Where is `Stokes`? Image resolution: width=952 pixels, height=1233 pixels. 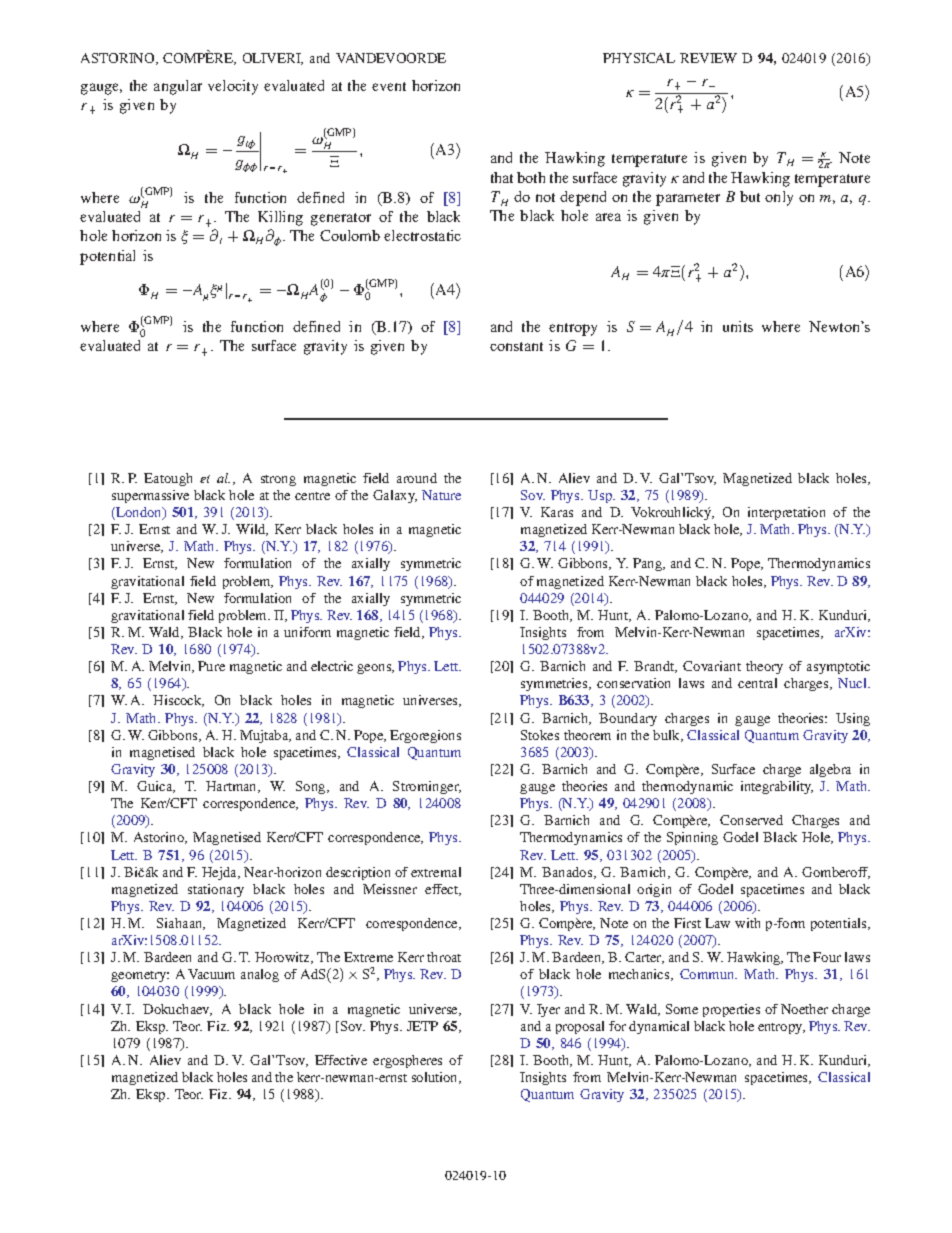 Stokes is located at coordinates (540, 735).
